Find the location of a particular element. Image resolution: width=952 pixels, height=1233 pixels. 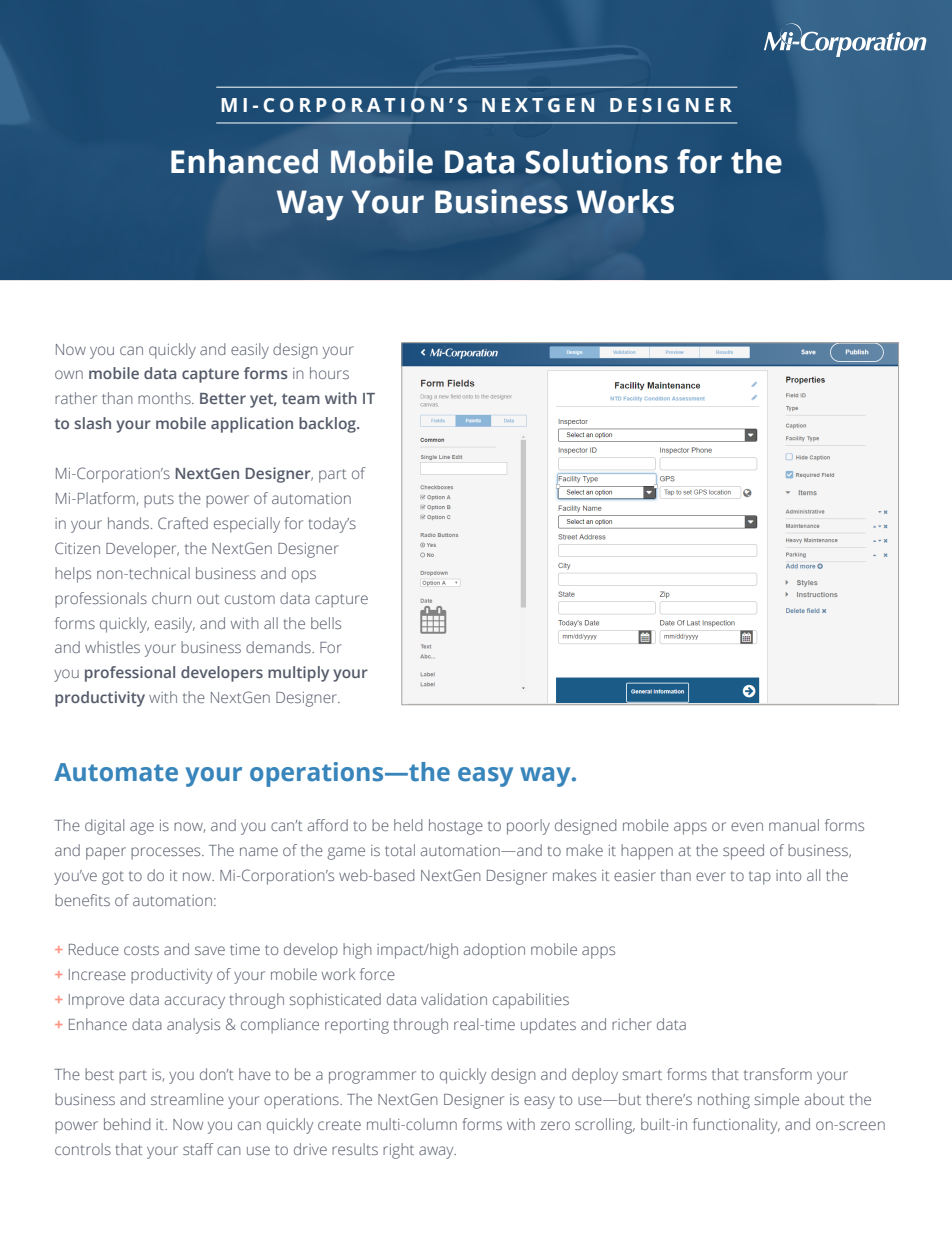

Solutions is located at coordinates (596, 161).
